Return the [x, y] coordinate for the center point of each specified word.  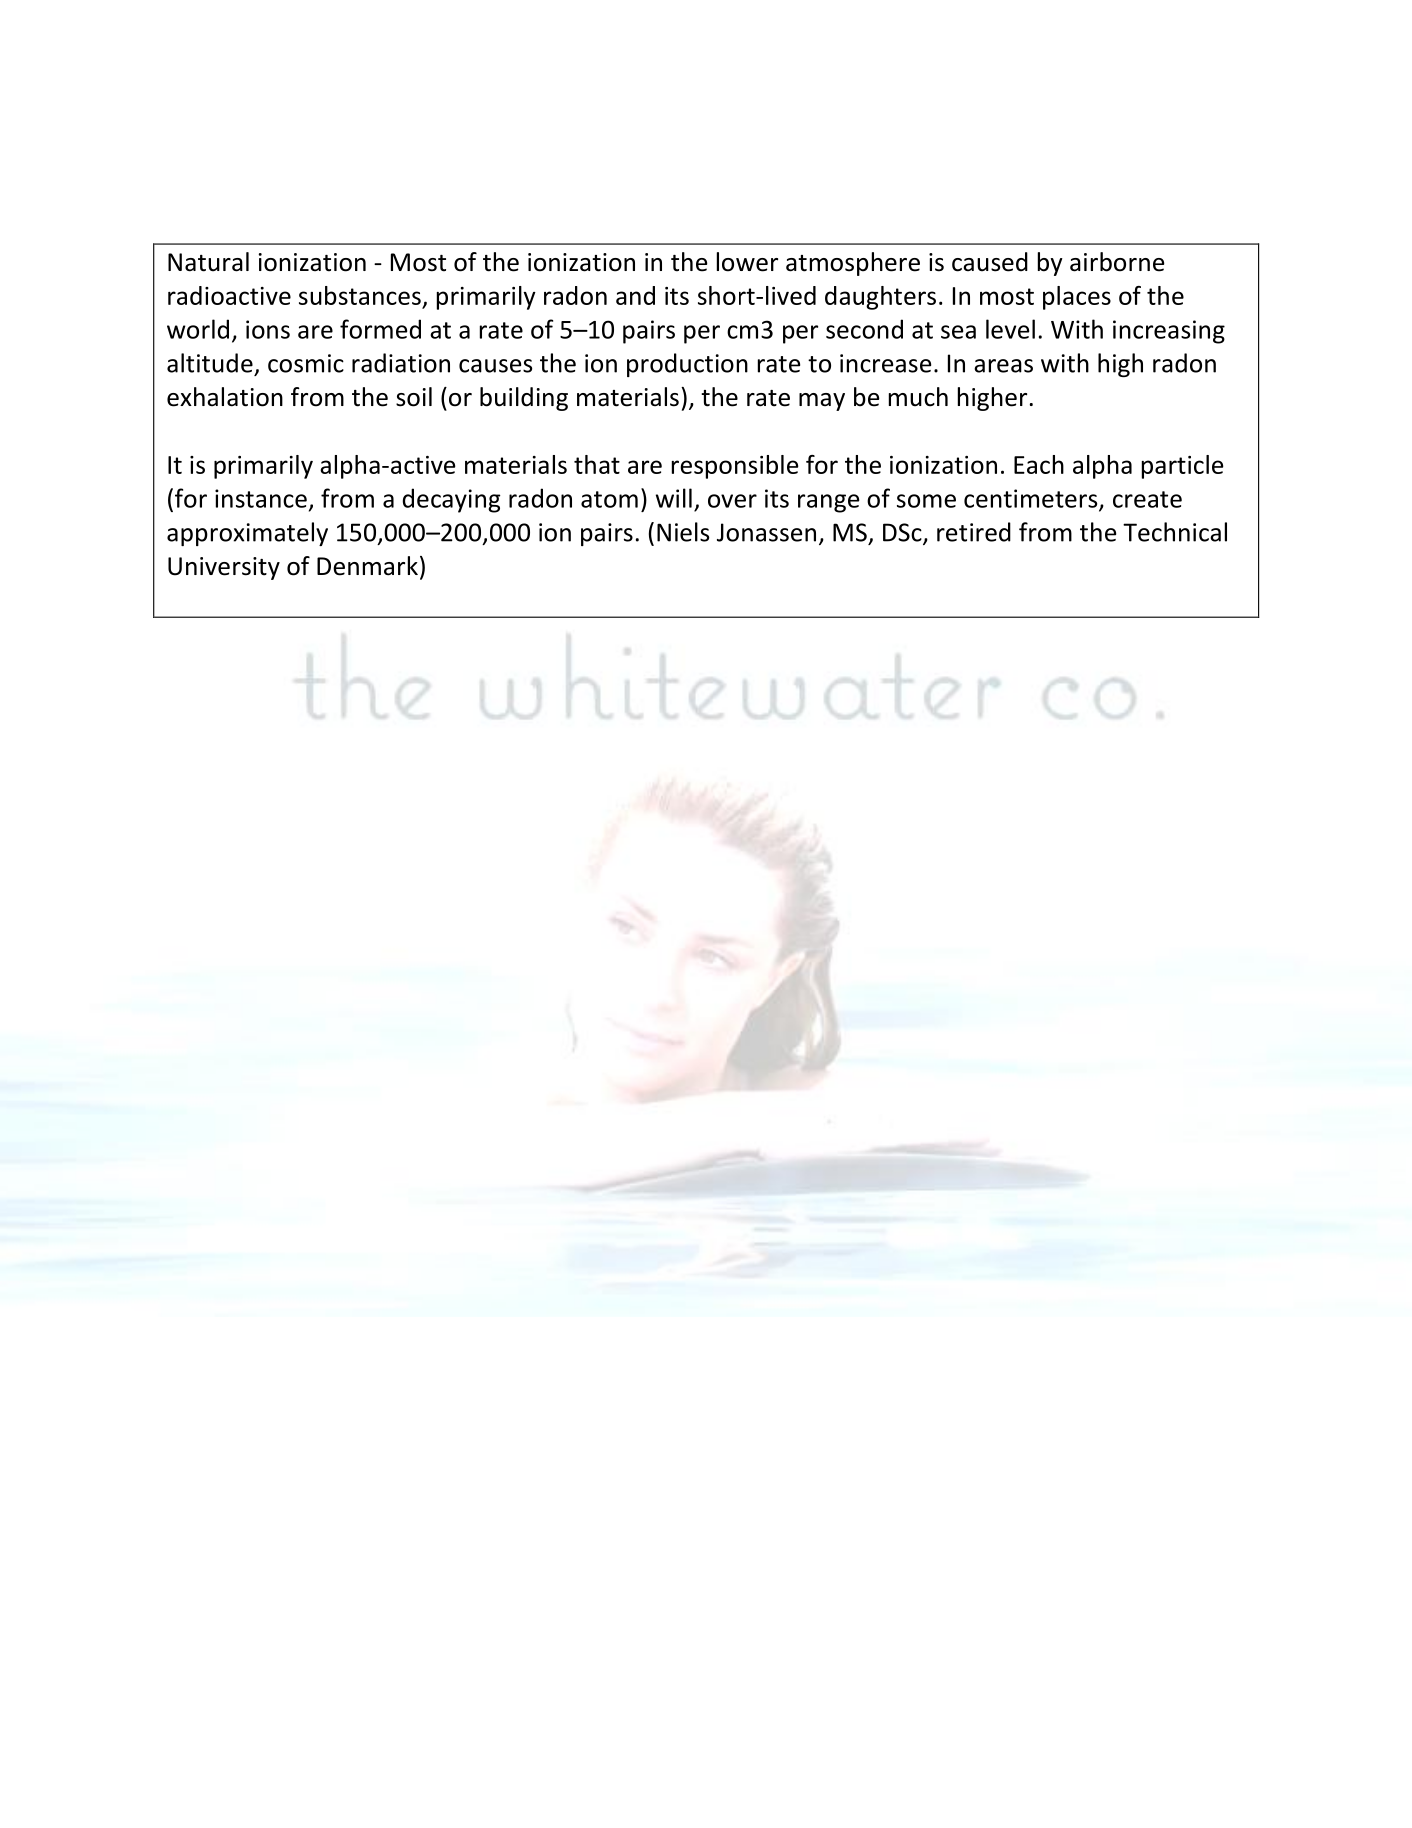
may [822, 402]
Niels [683, 532]
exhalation [225, 397]
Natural [208, 262]
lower [747, 262]
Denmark [367, 566]
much [918, 397]
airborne [1117, 262]
